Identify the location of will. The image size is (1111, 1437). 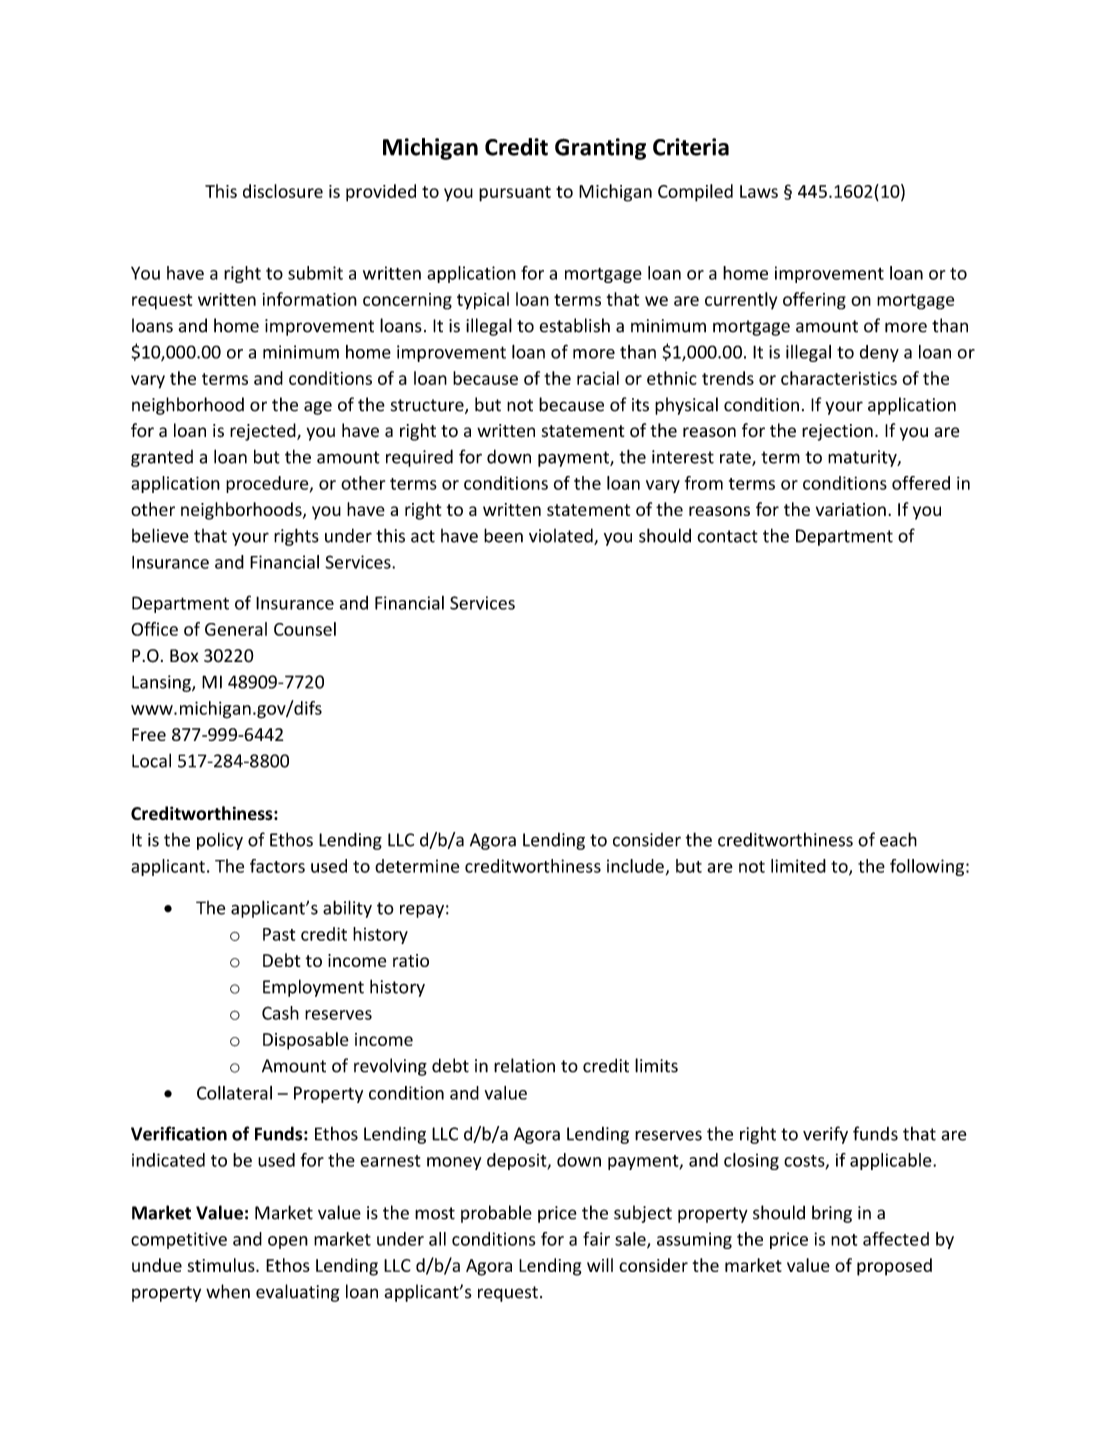
(600, 1265).
